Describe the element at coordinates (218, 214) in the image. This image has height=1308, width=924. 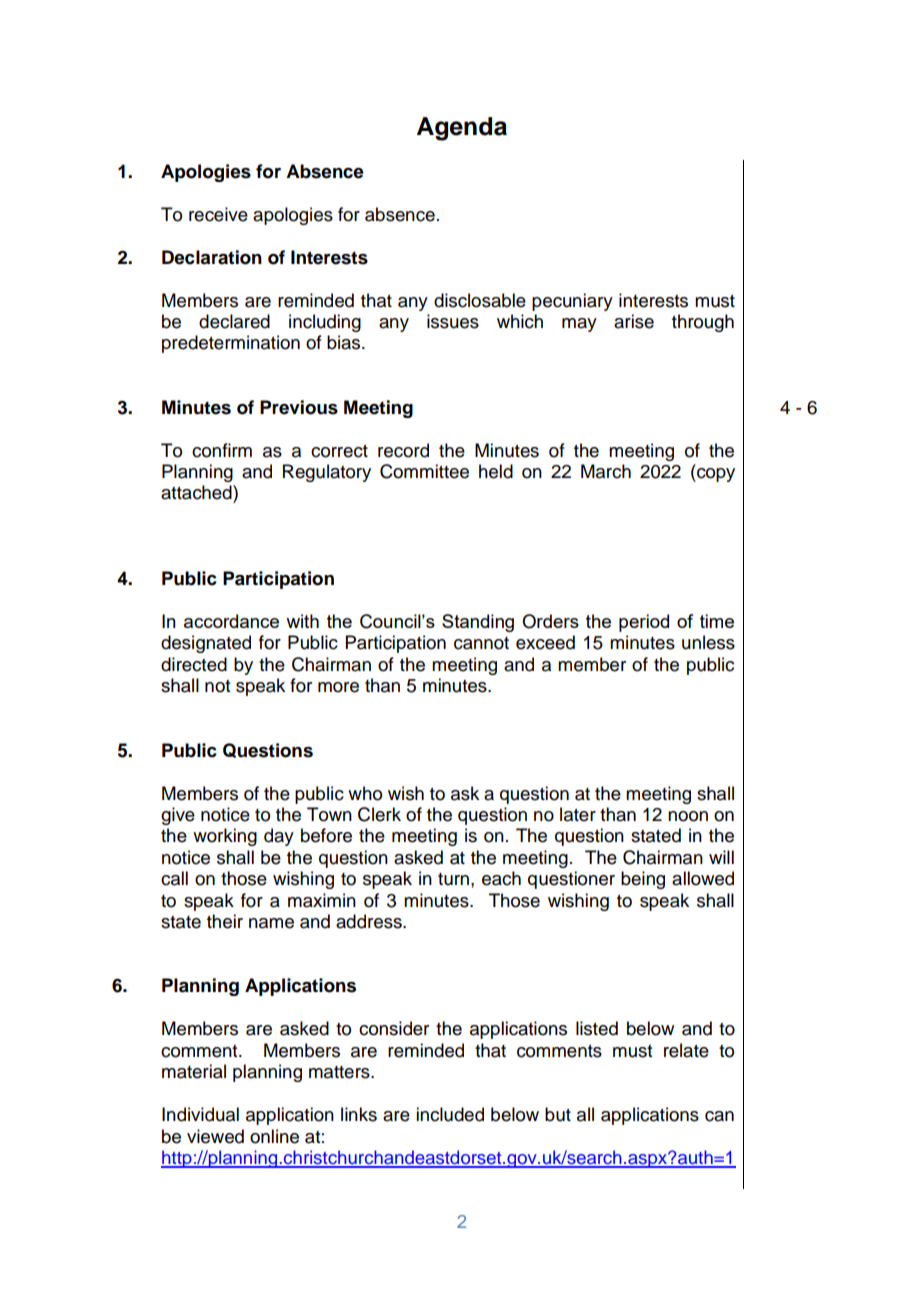
I see `receive` at that location.
